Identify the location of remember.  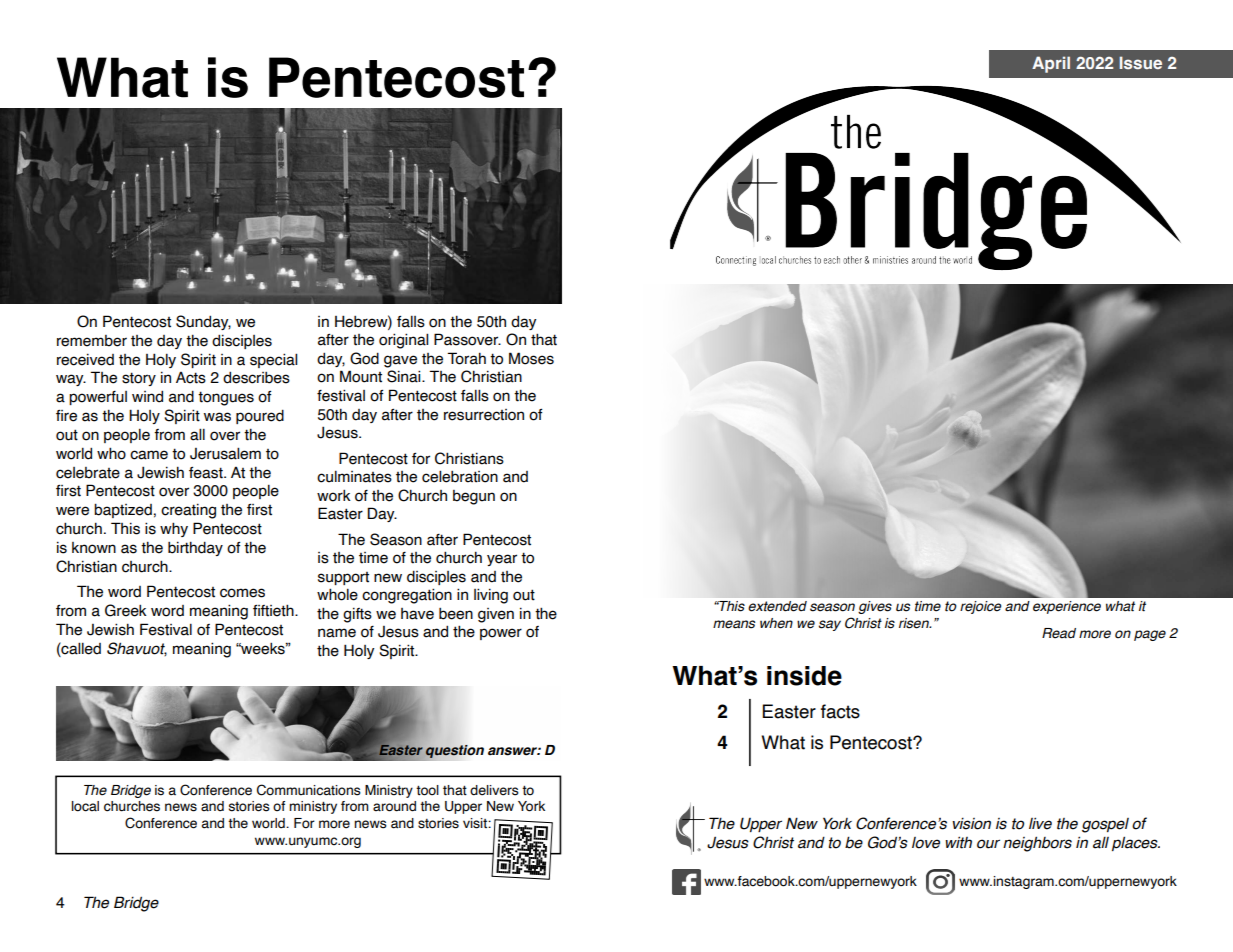
(92, 341).
